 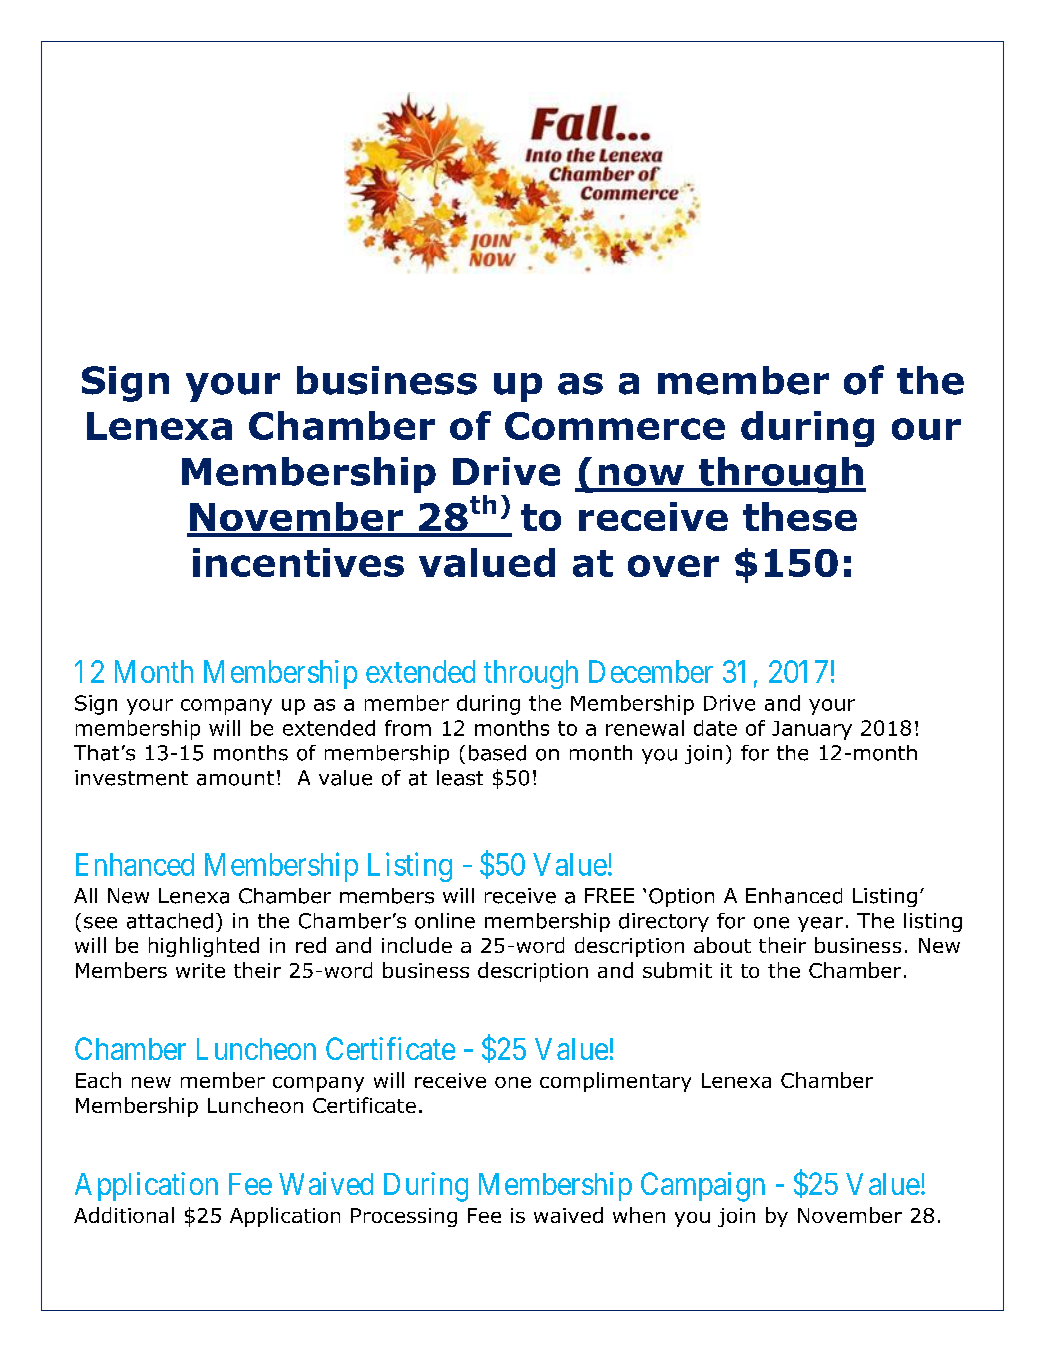 I want to click on Processing, so click(x=404, y=1217).
